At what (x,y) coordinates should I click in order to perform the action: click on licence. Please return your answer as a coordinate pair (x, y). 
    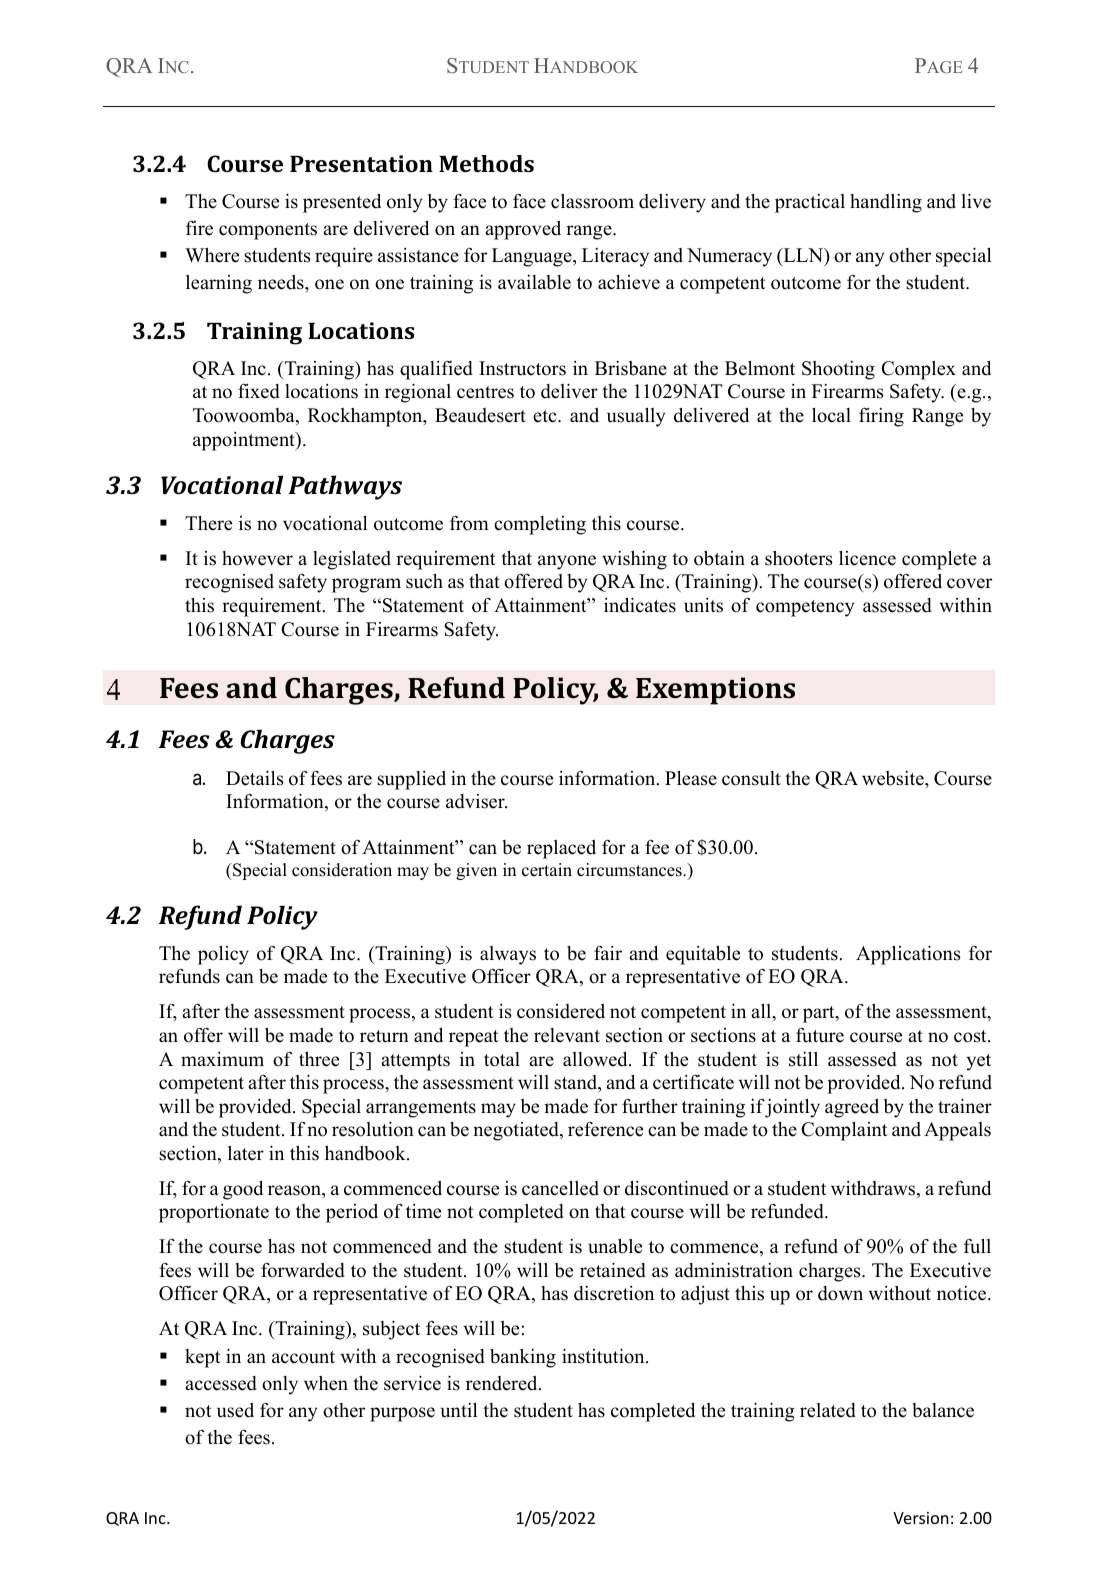
    Looking at the image, I should click on (867, 558).
